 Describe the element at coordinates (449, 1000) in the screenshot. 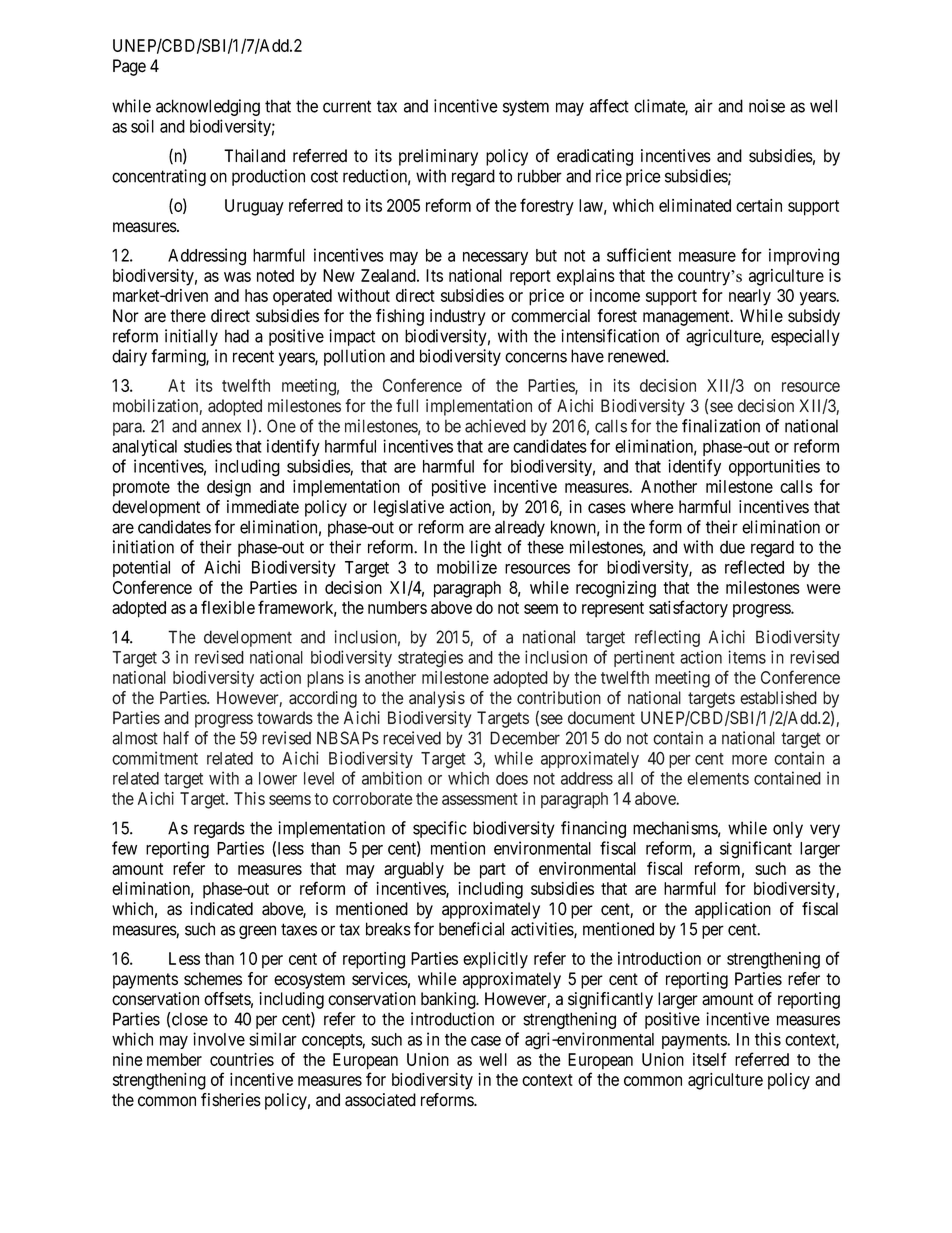

I see `banking` at that location.
